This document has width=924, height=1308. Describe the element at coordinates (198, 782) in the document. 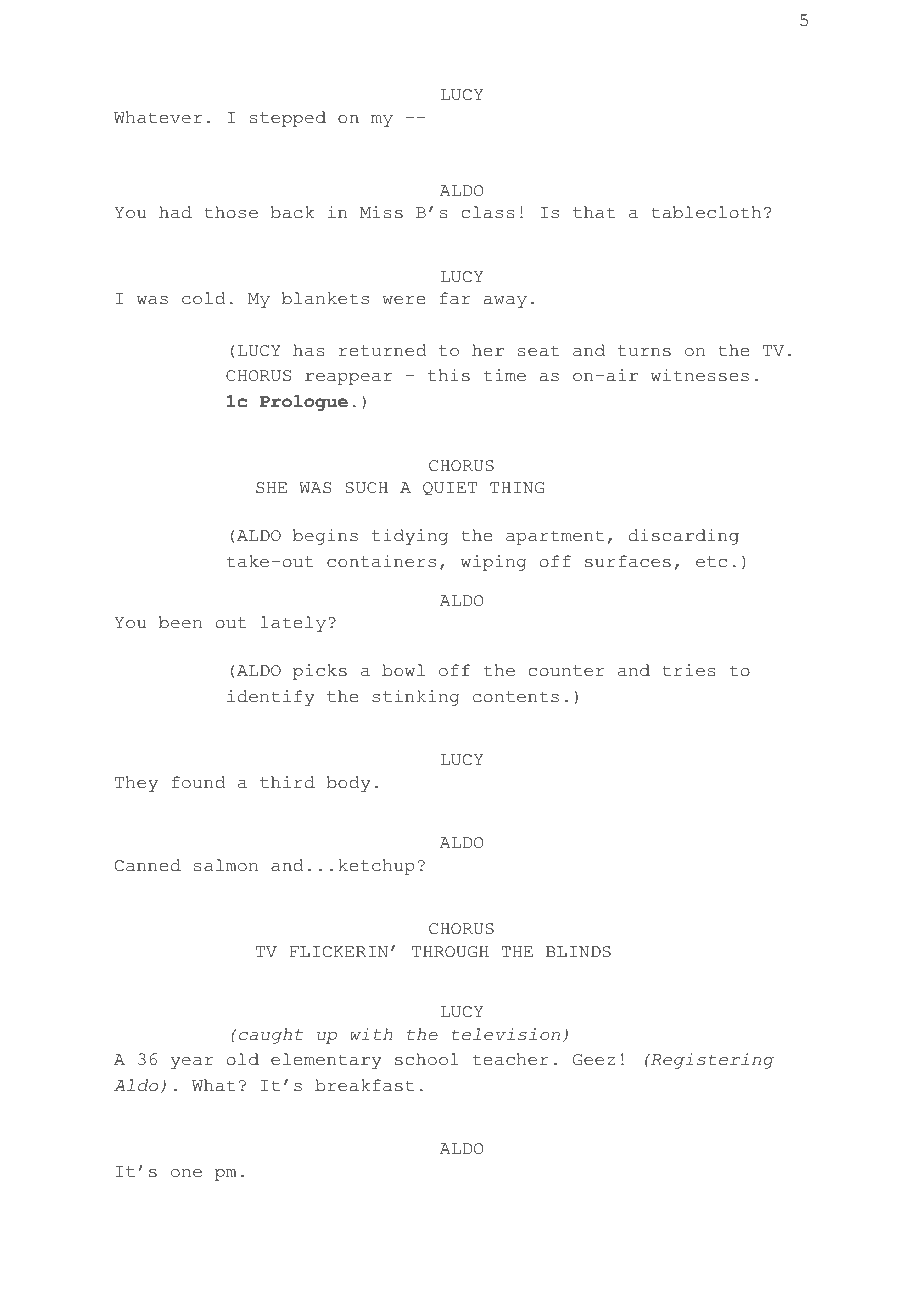

I see `found` at that location.
